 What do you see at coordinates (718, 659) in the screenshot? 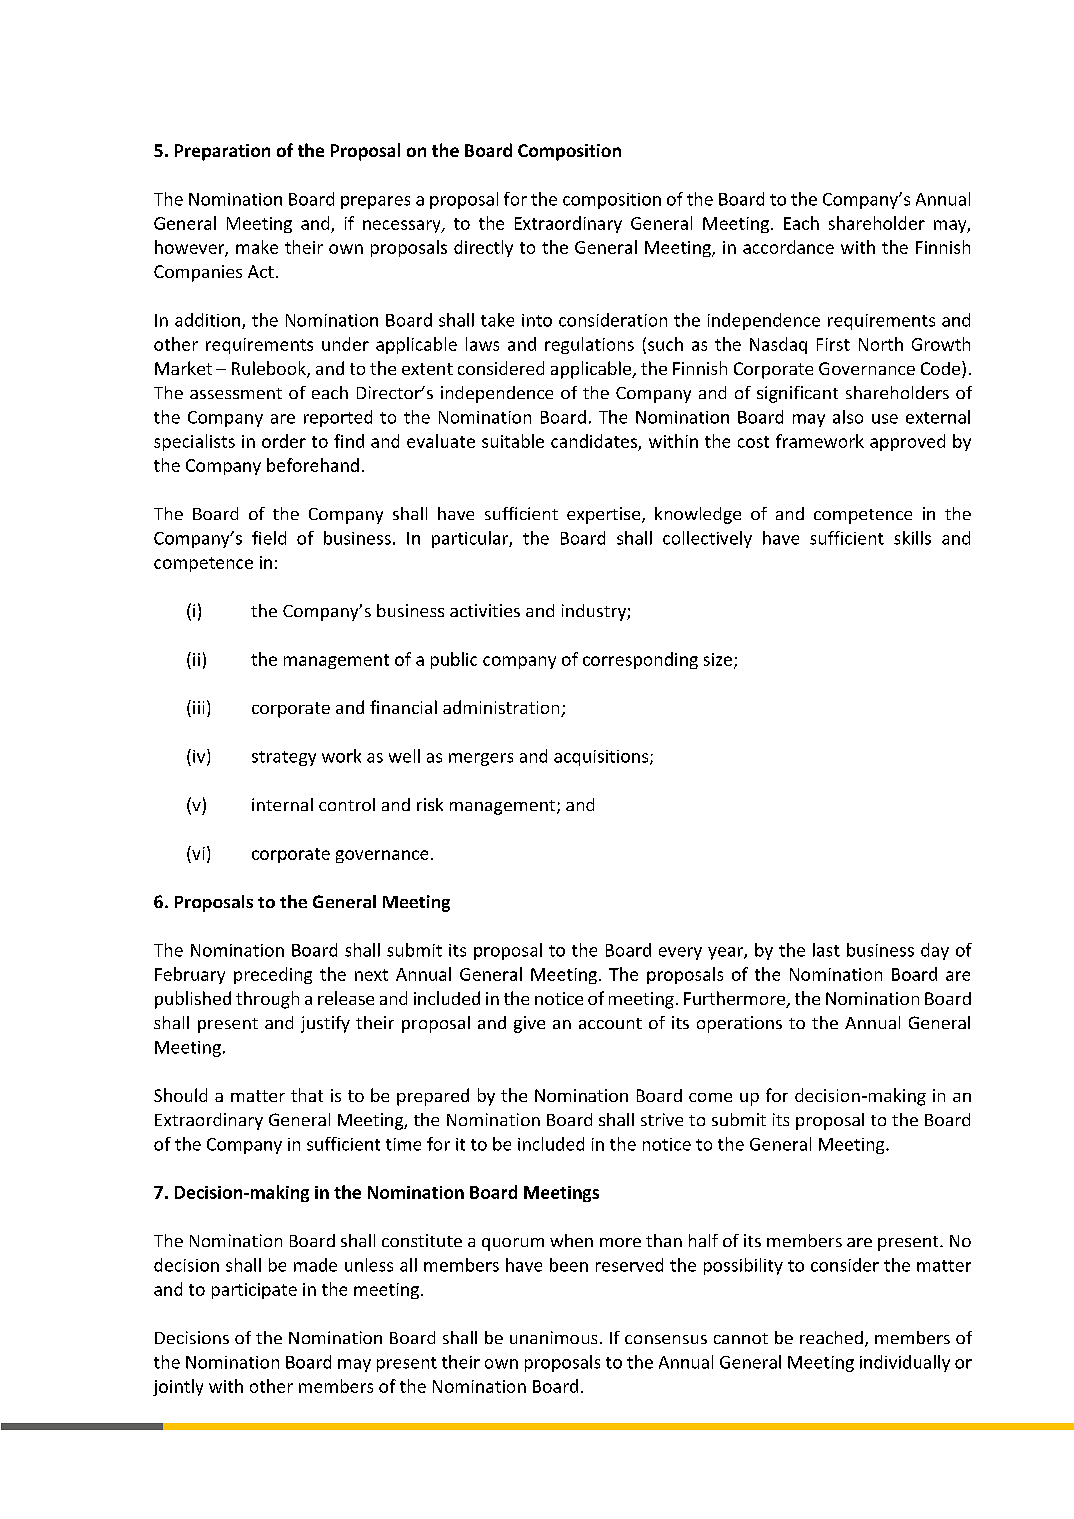
I see `size` at bounding box center [718, 659].
